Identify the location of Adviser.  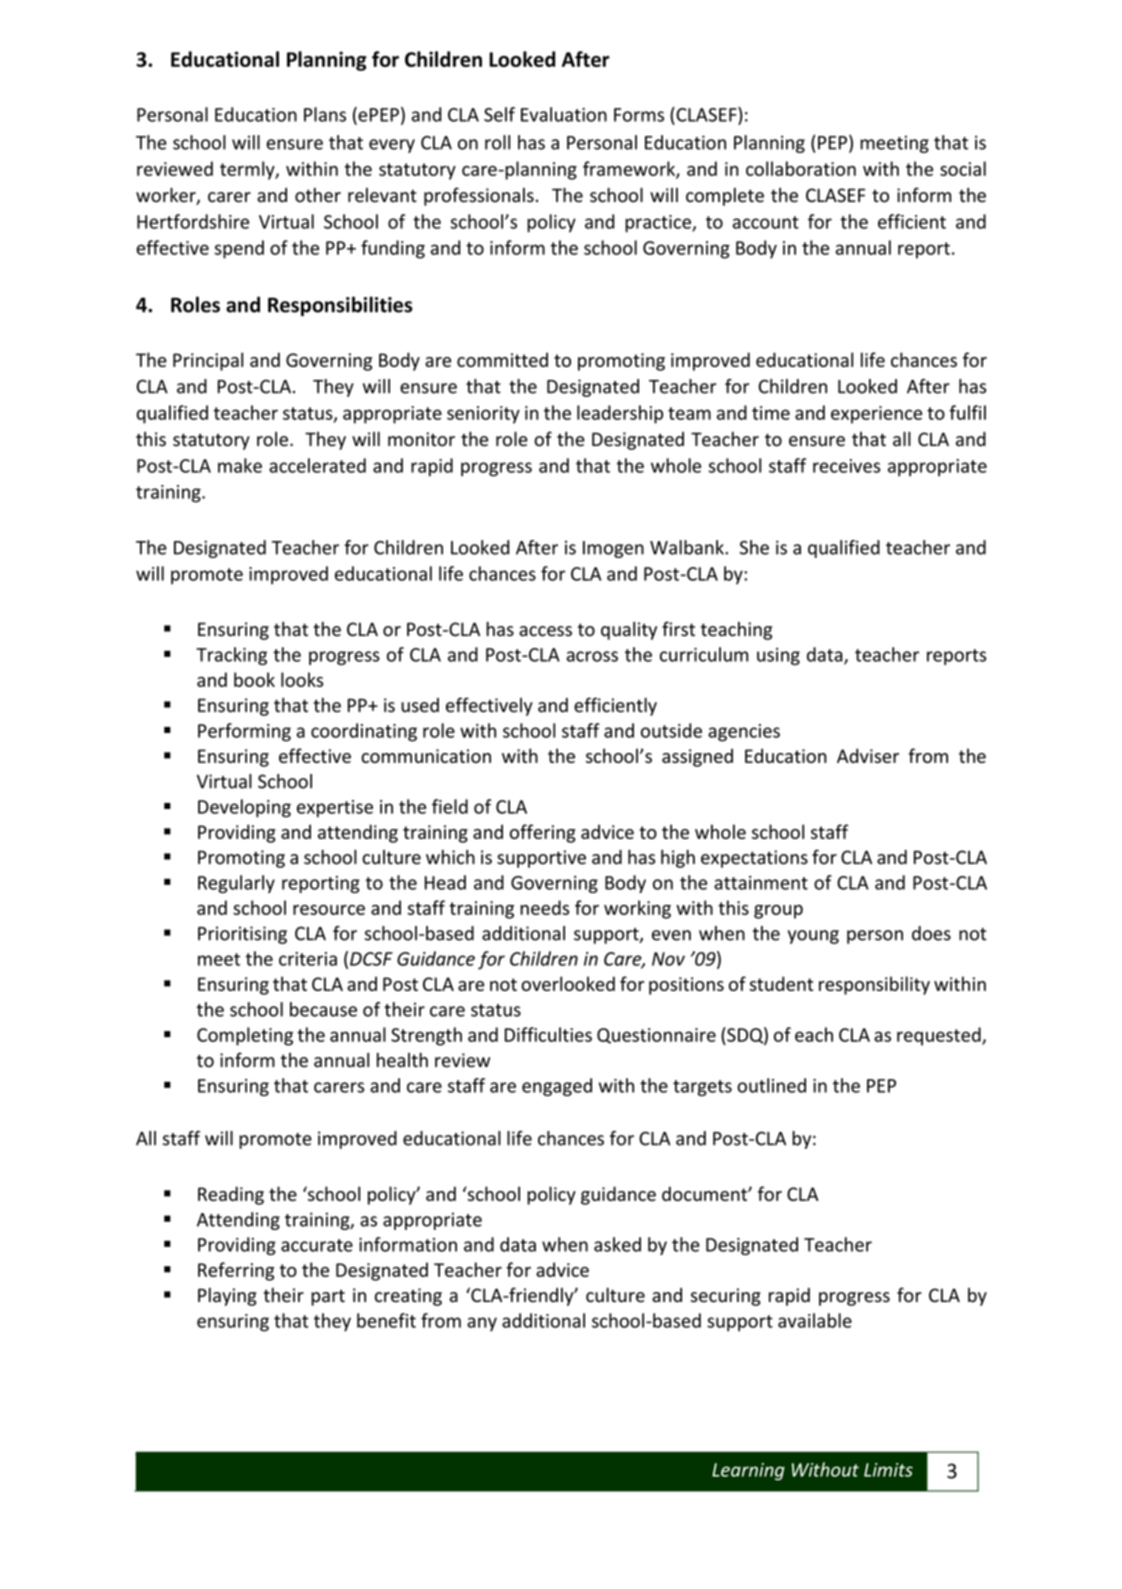
(868, 755).
